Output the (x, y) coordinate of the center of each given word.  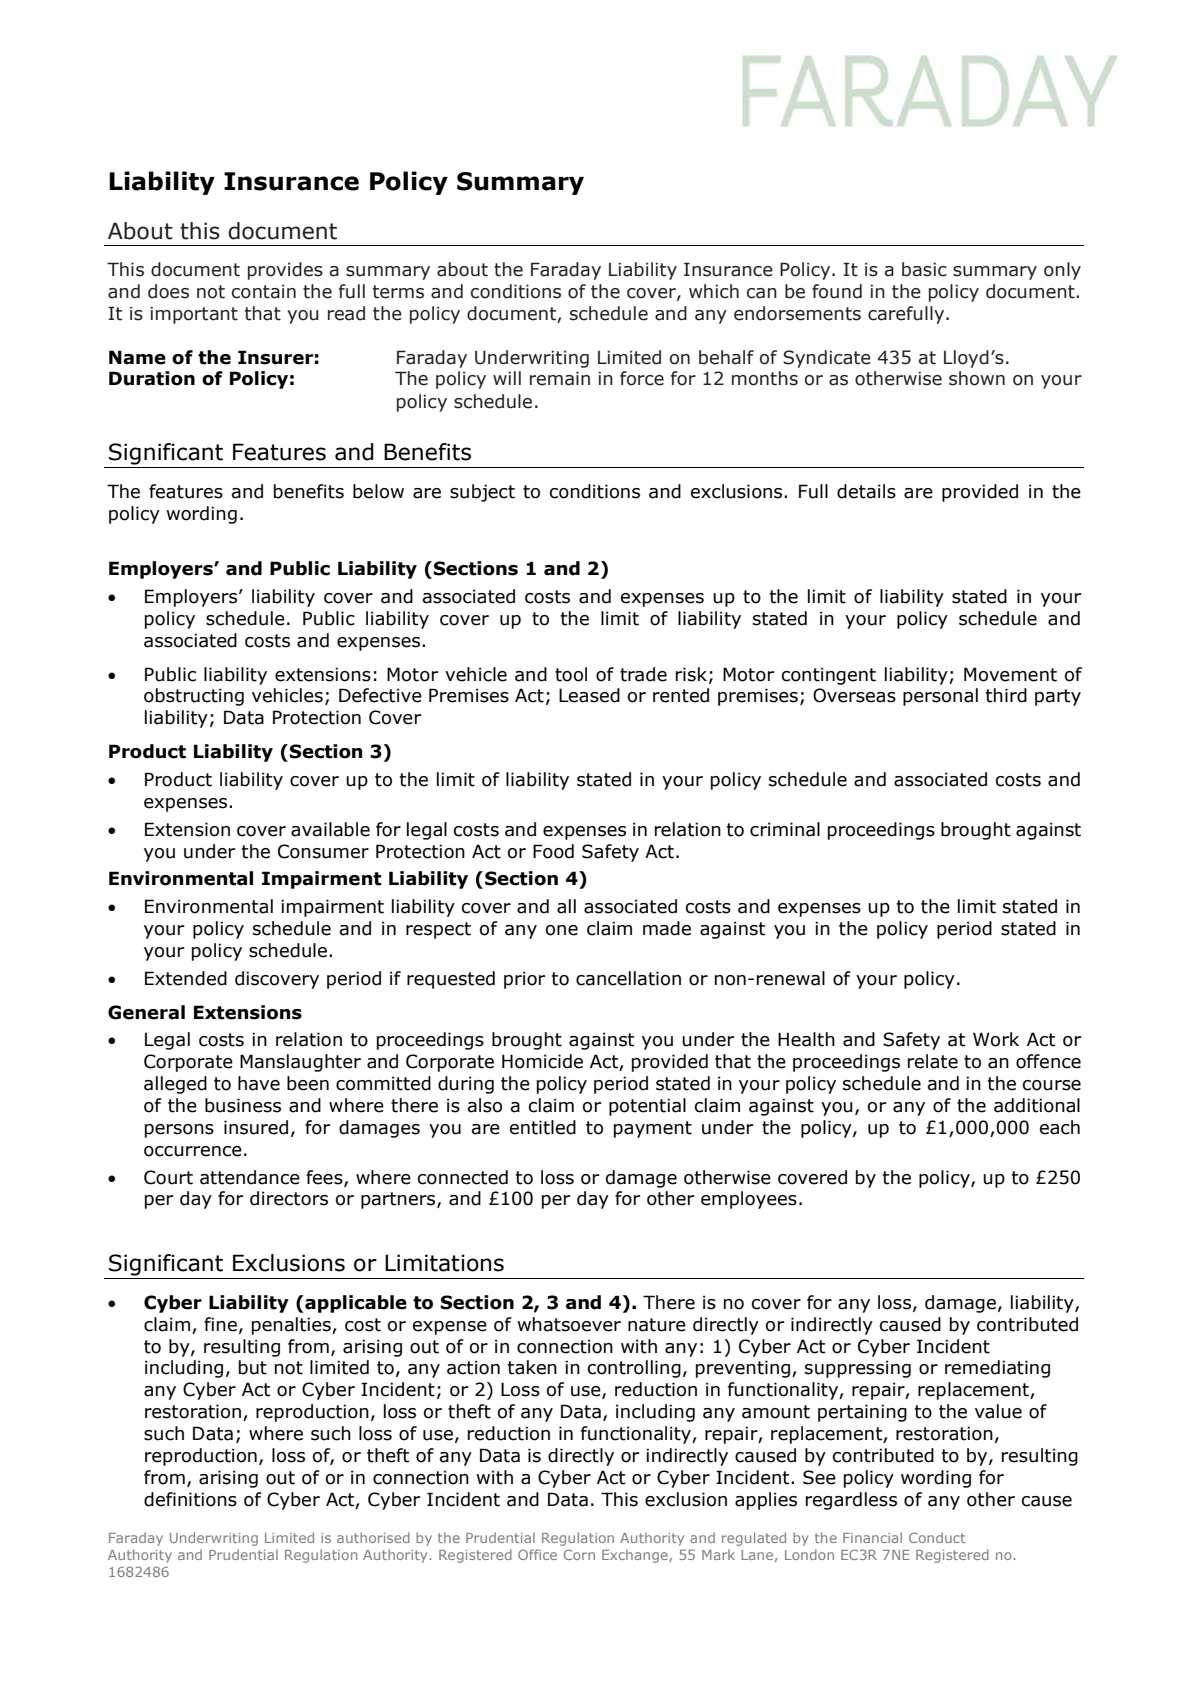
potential (647, 1107)
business (243, 1105)
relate (933, 1061)
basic (924, 269)
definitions (190, 1499)
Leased (589, 695)
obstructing (194, 697)
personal (940, 697)
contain (264, 292)
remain (560, 378)
